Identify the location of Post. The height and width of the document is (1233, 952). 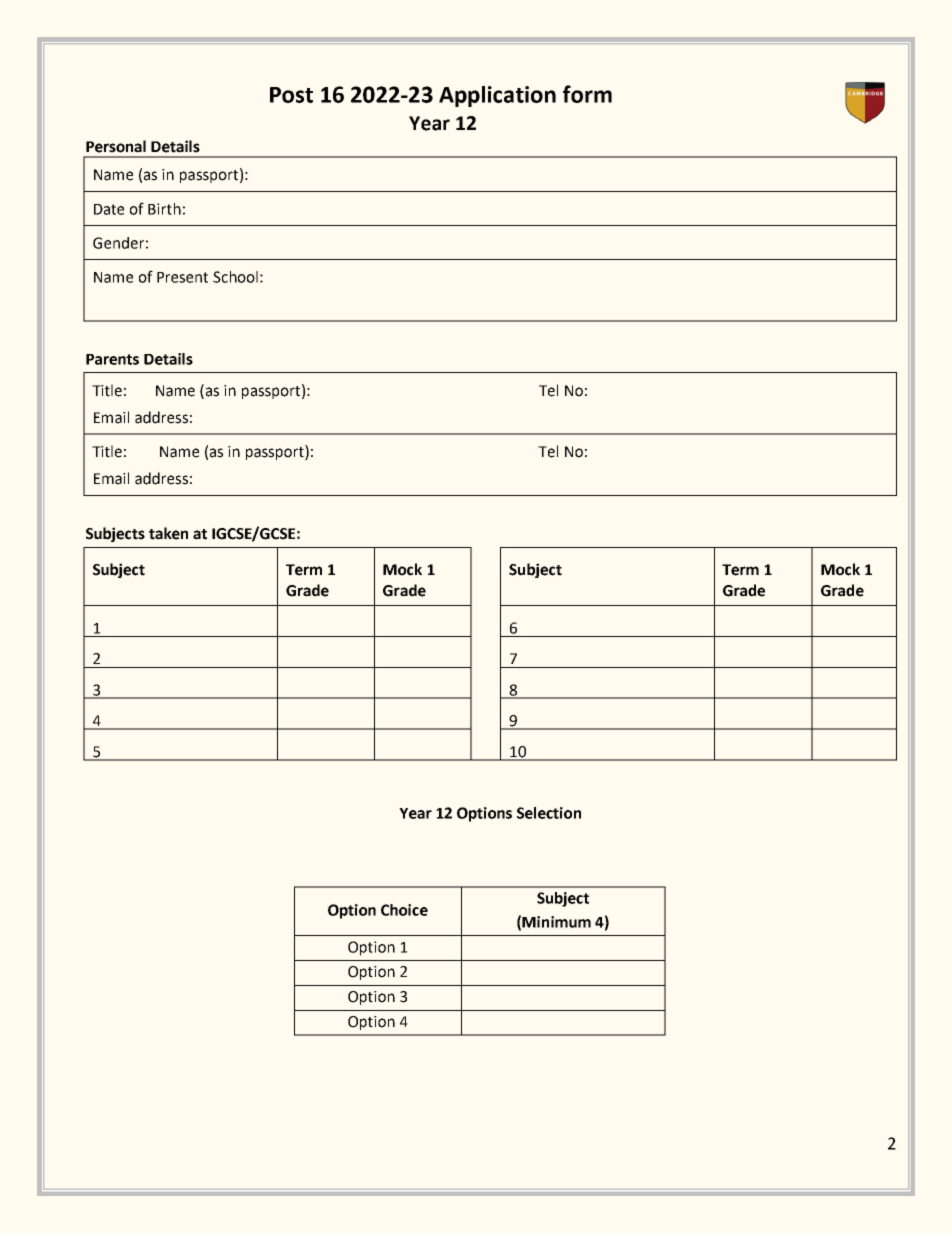
(291, 95).
